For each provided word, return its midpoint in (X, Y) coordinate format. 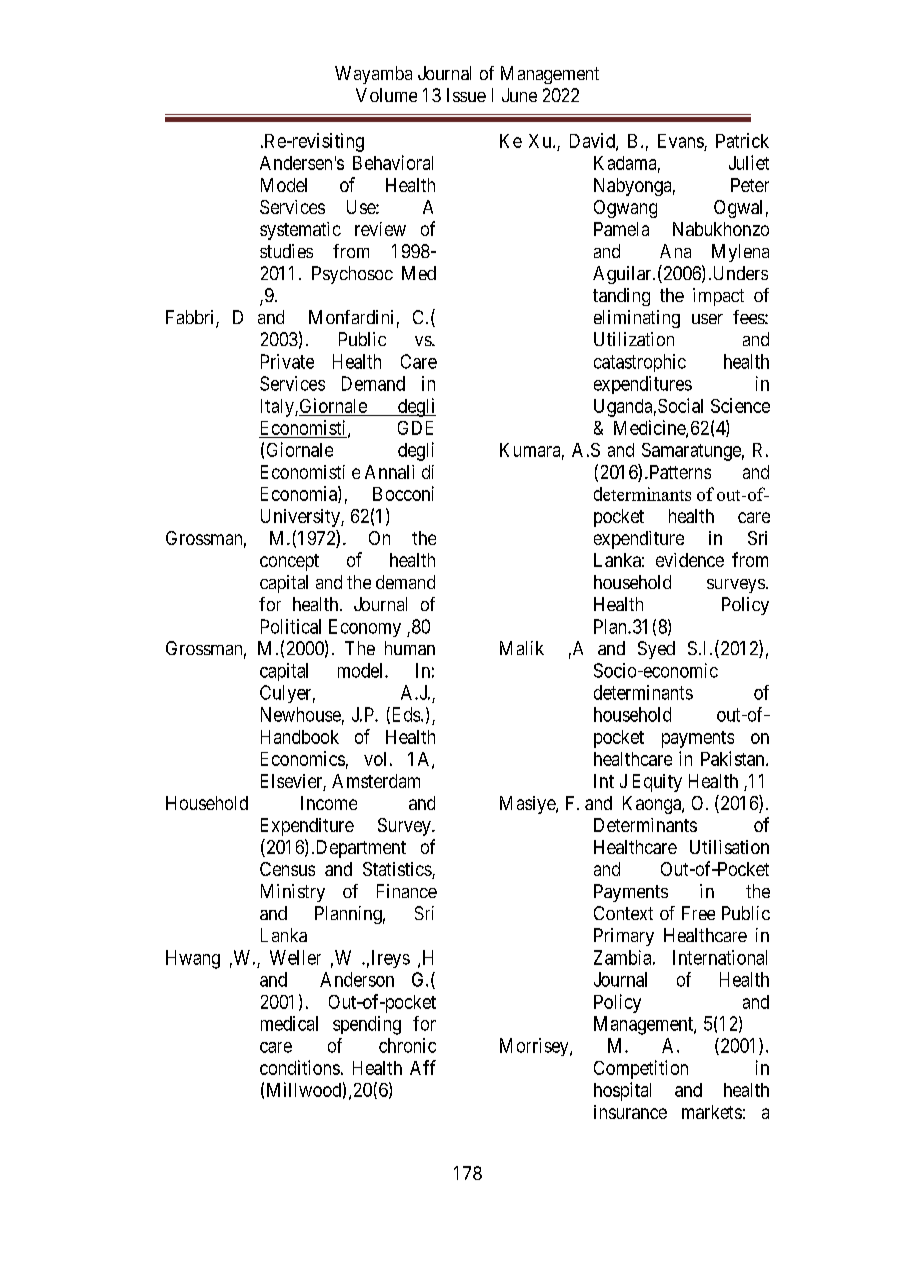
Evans (681, 142)
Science (740, 405)
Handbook (300, 737)
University (301, 518)
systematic (300, 231)
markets (712, 1112)
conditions (300, 1067)
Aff (423, 1067)
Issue (466, 95)
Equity (657, 783)
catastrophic (640, 363)
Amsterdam (376, 781)
